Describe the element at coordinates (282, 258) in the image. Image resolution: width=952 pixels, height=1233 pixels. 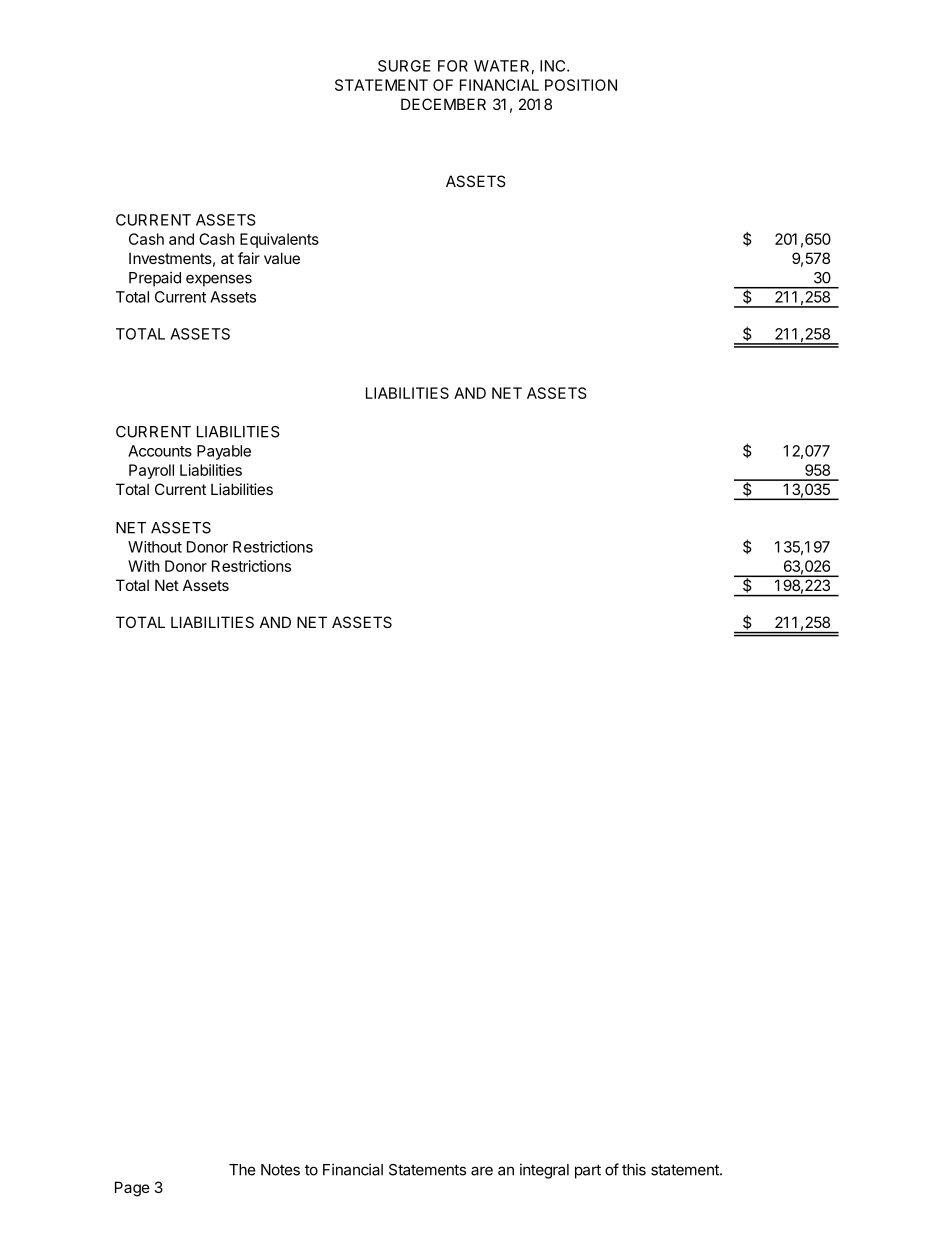
I see `value` at that location.
